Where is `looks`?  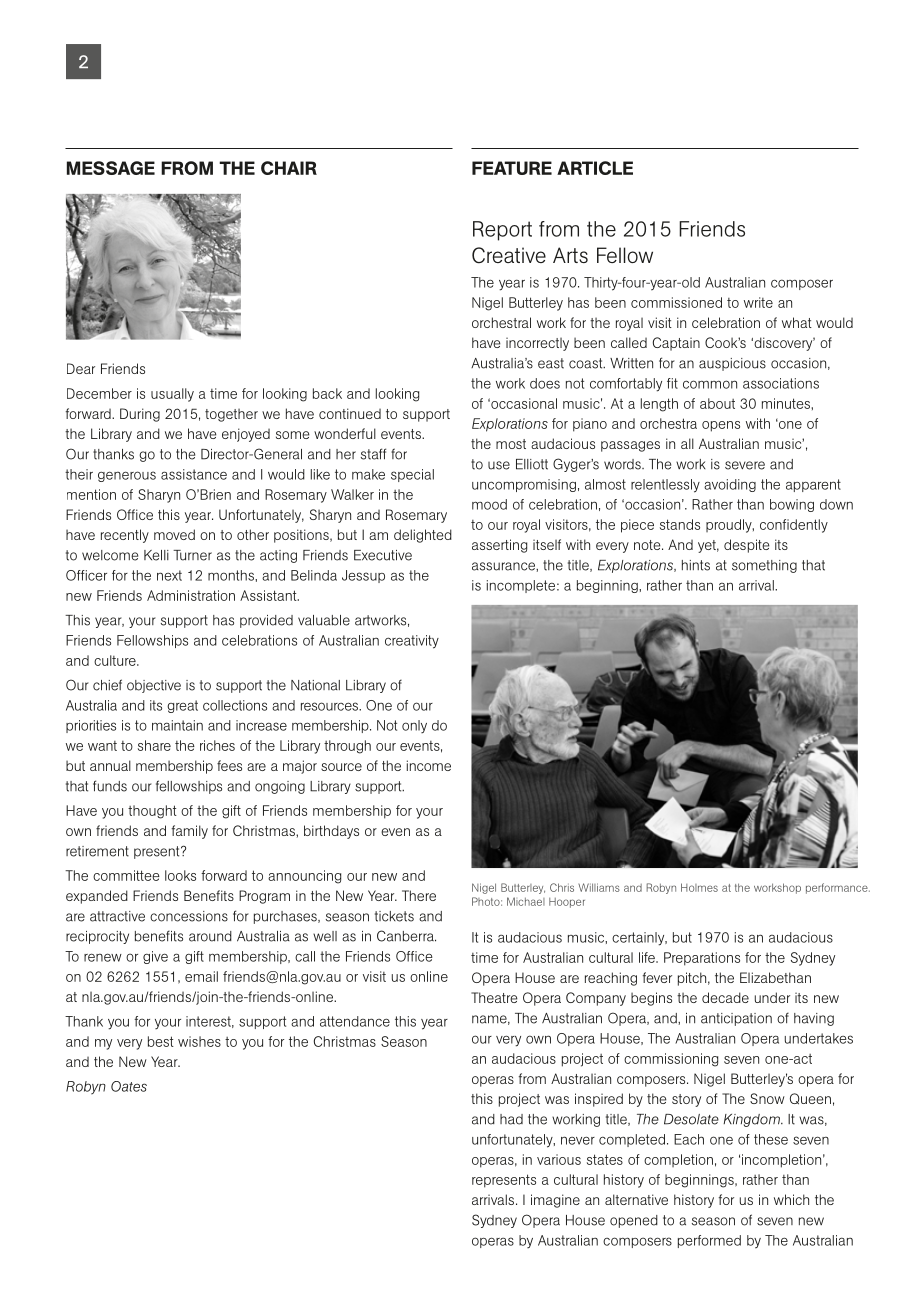 looks is located at coordinates (180, 875).
